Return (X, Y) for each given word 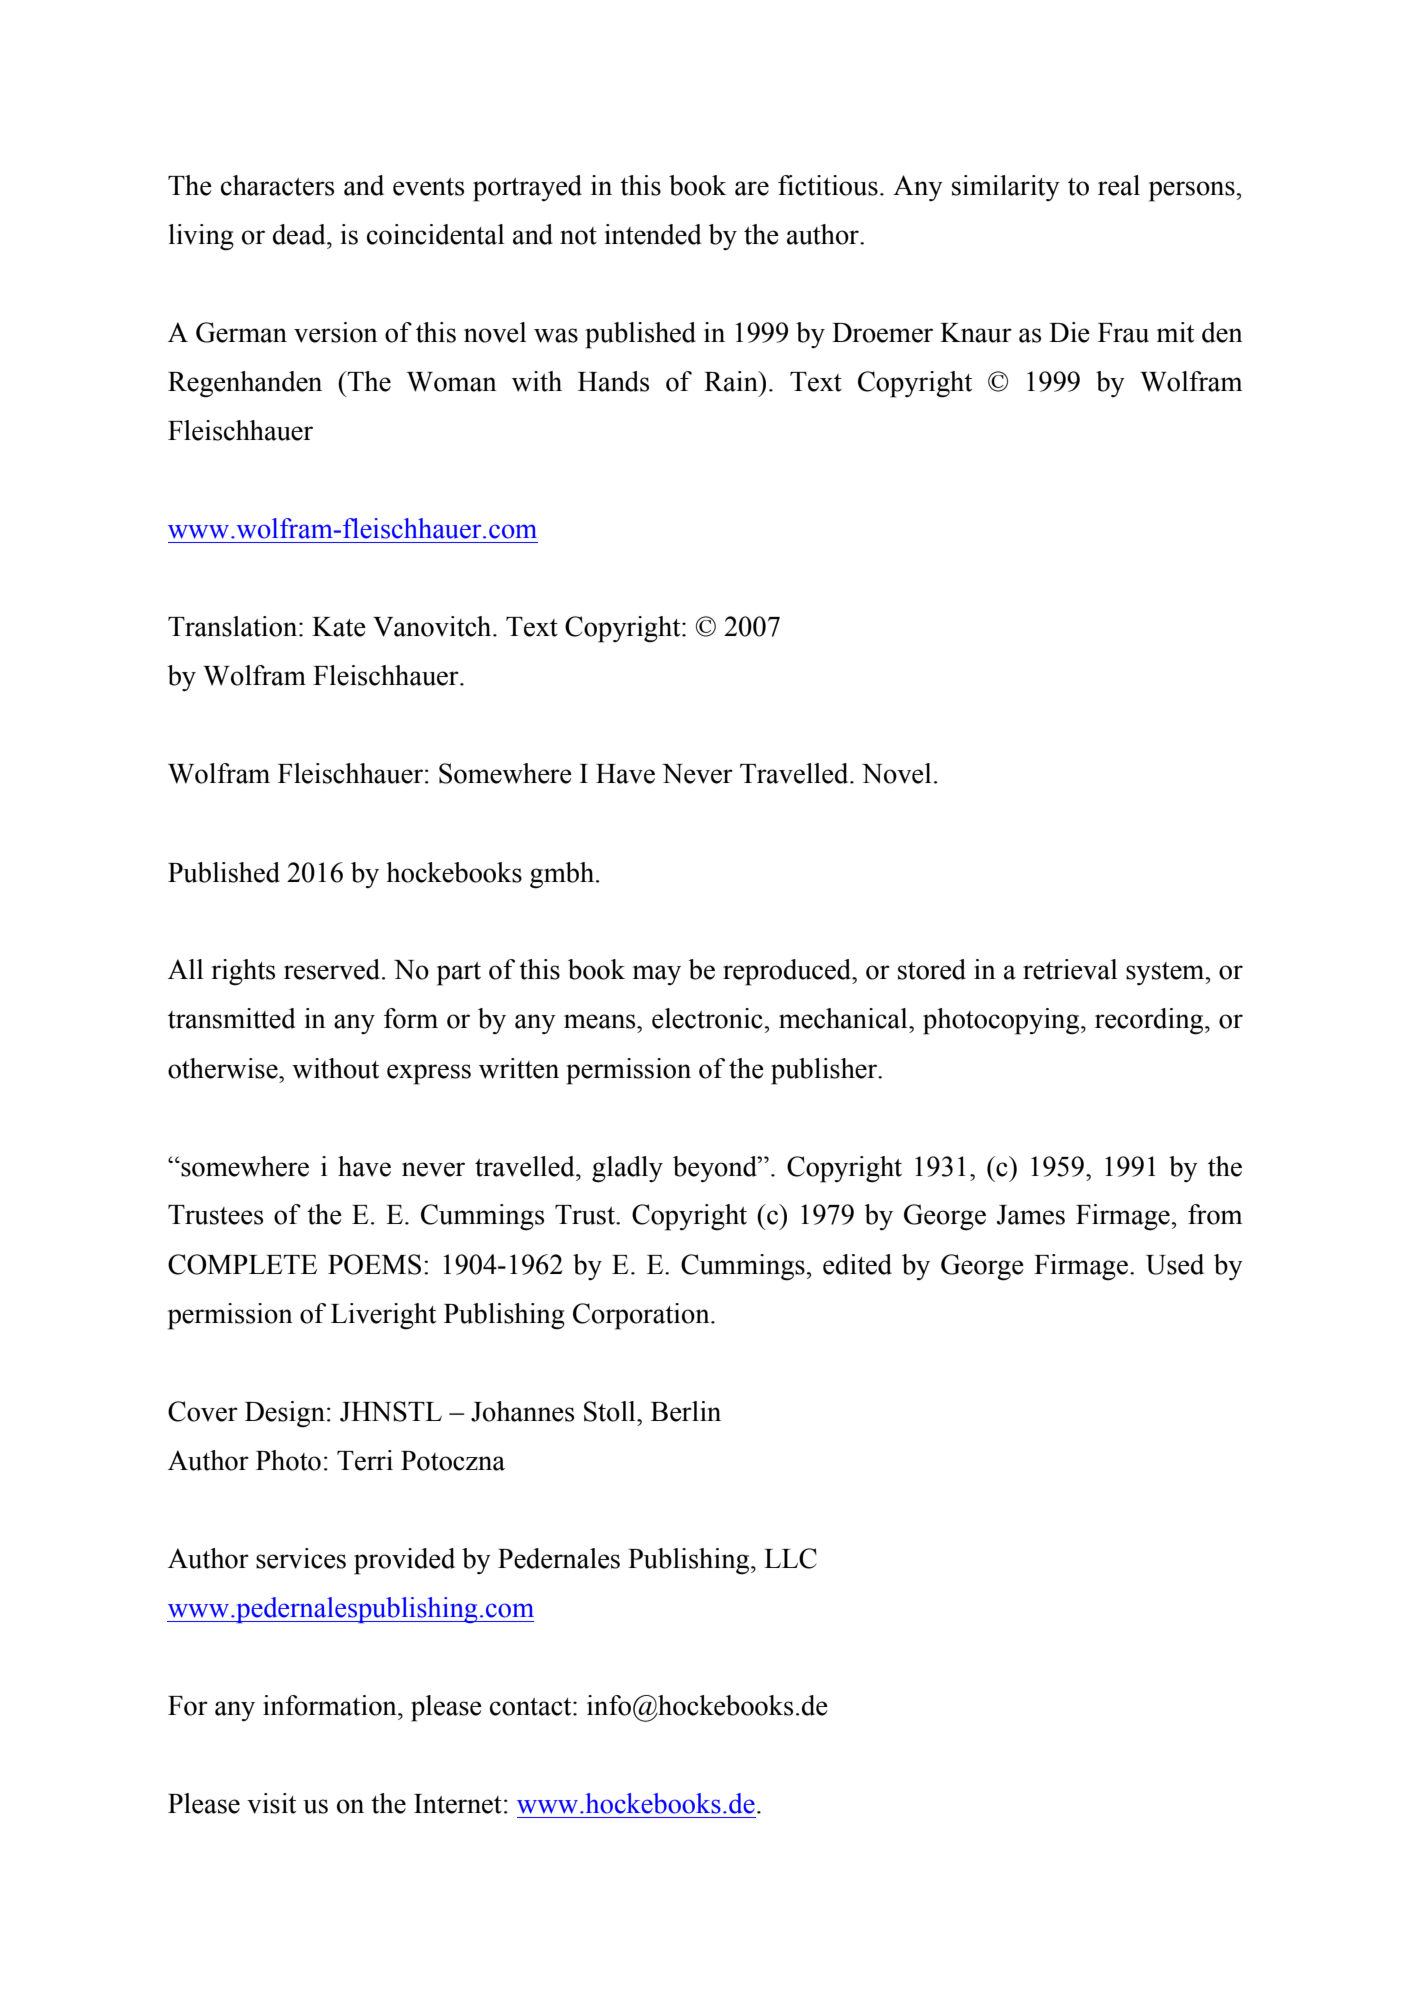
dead (300, 234)
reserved (333, 969)
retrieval (1070, 969)
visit (271, 1803)
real (1119, 185)
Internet (458, 1804)
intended (653, 234)
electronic (708, 1018)
